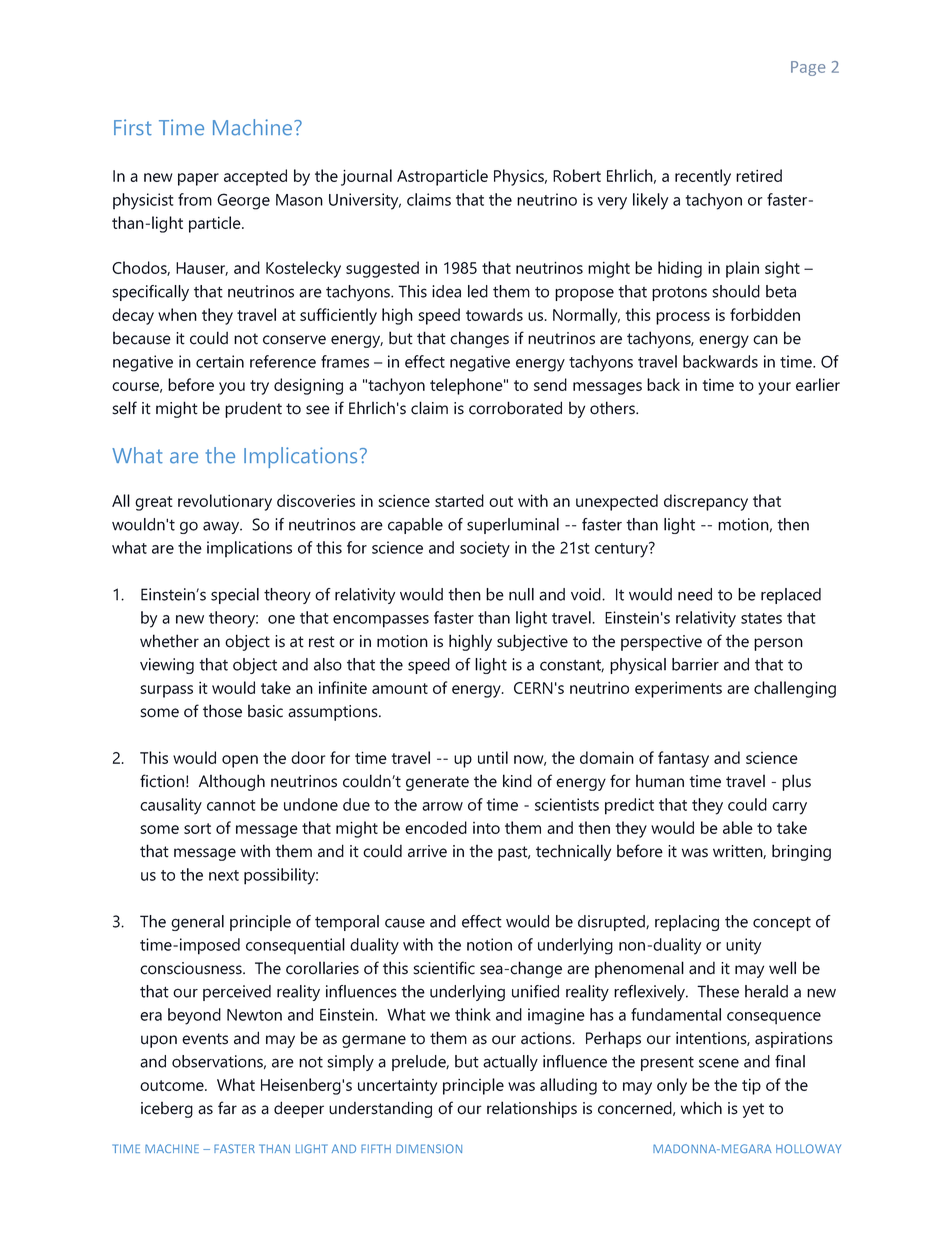 Image resolution: width=952 pixels, height=1233 pixels. Describe the element at coordinates (133, 127) in the document. I see `First` at that location.
